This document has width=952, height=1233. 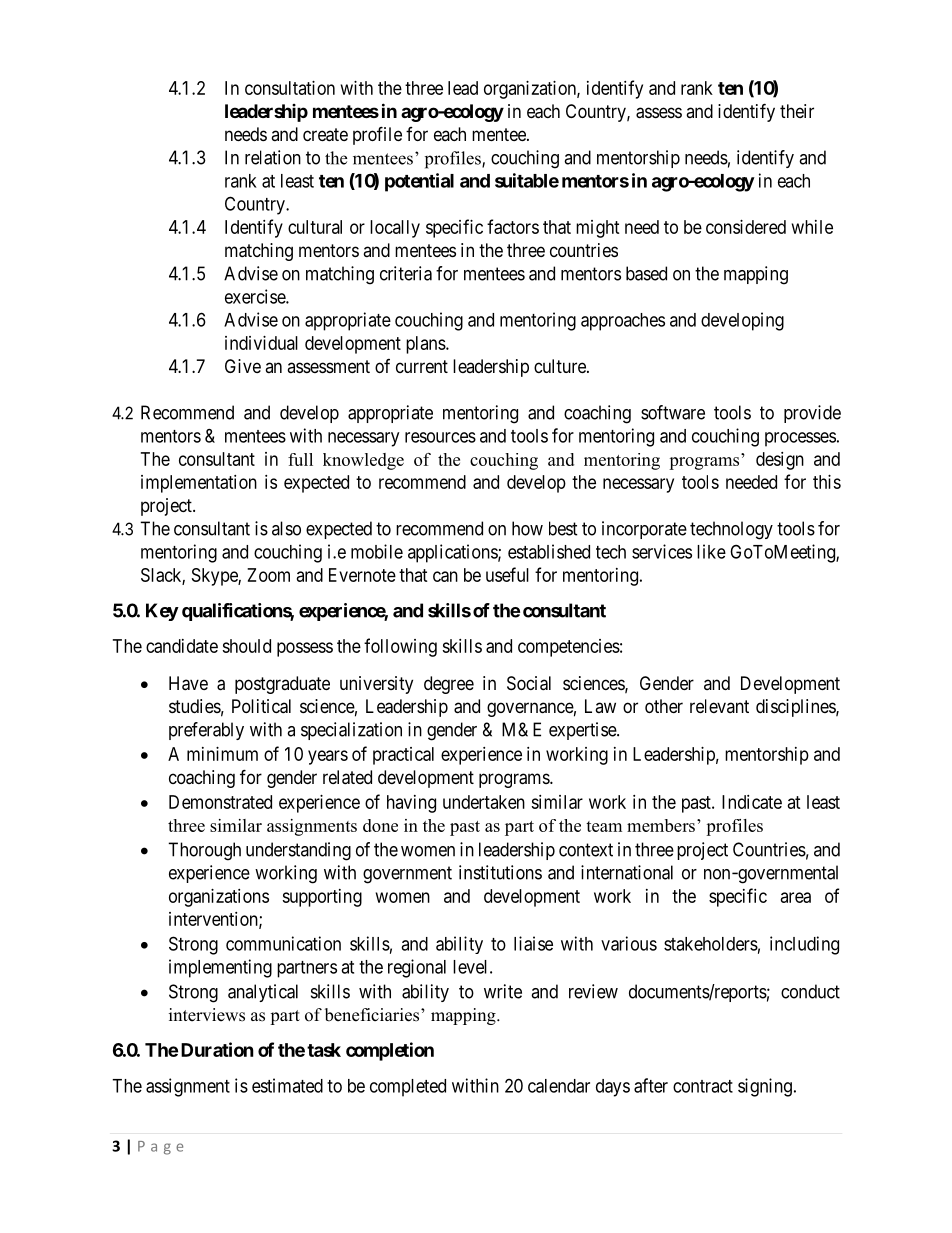 I want to click on Give, so click(x=243, y=366).
